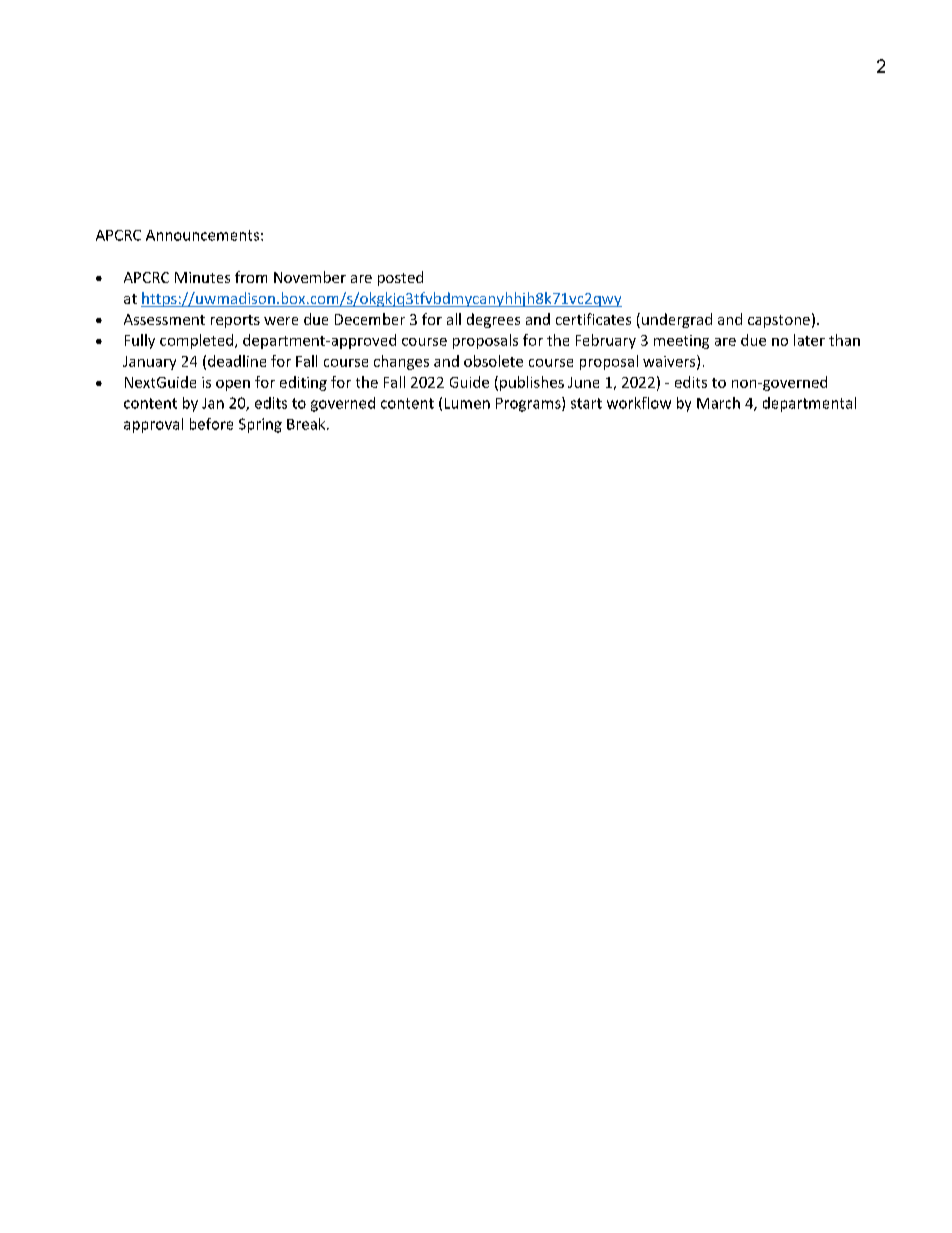 This screenshot has height=1233, width=952. I want to click on undergrad, so click(677, 320).
